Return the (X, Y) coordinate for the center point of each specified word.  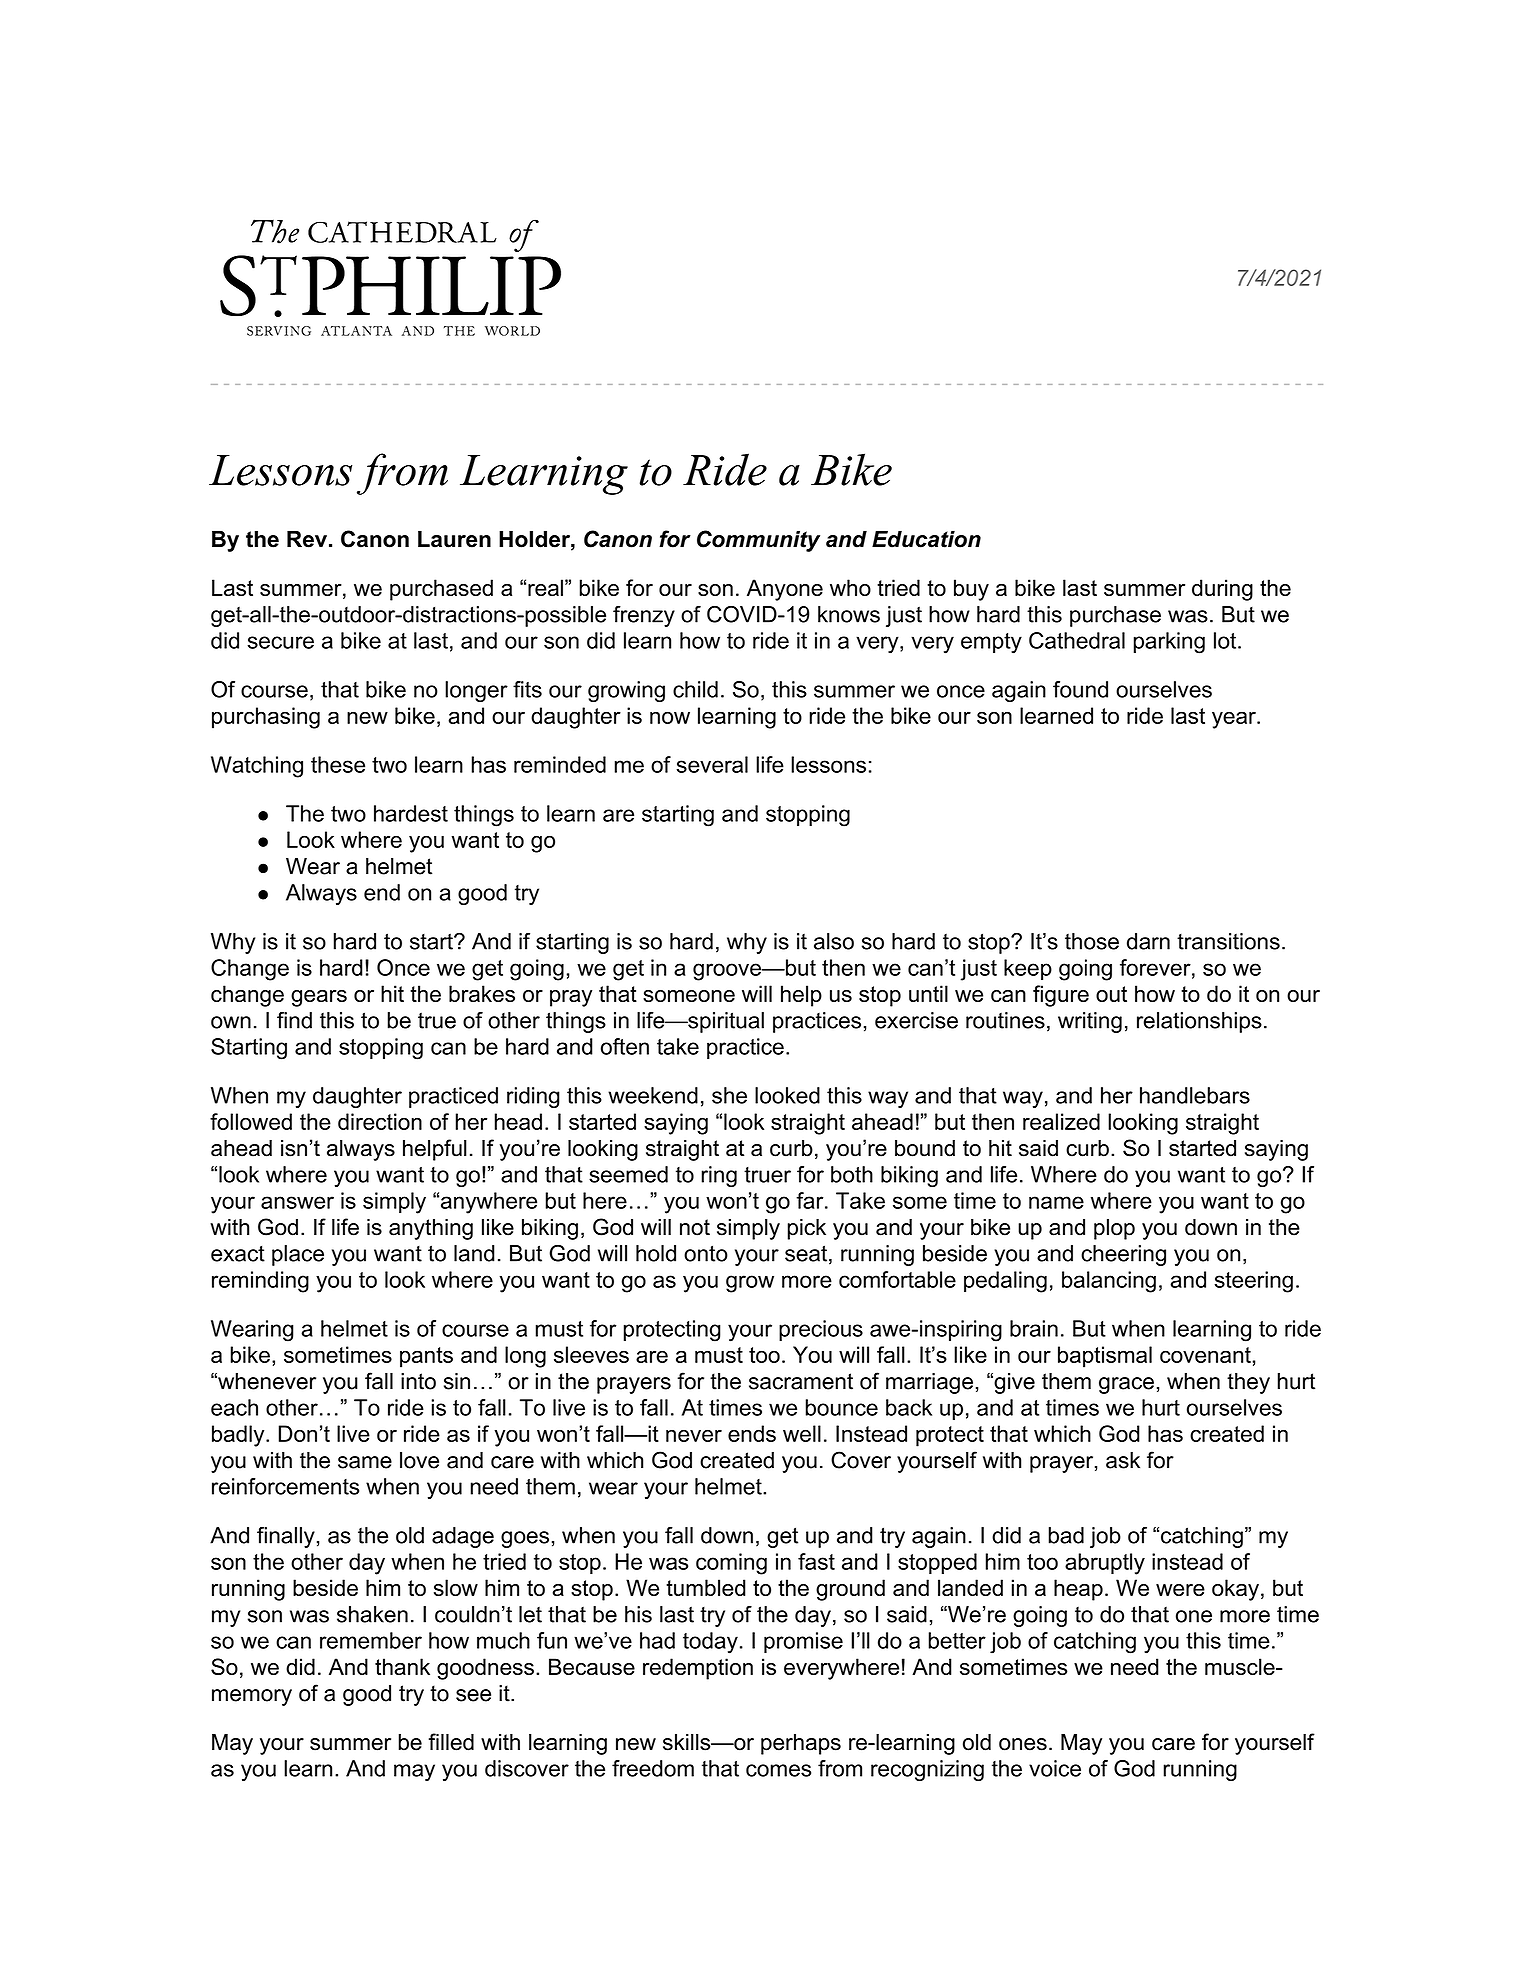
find (294, 1020)
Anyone (785, 590)
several (712, 764)
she (729, 1095)
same (365, 1462)
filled (451, 1742)
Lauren (454, 539)
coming (731, 1564)
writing (1090, 1022)
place (298, 1255)
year (1235, 720)
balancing (1109, 1282)
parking (1169, 643)
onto (706, 1253)
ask (1123, 1460)
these (338, 764)
